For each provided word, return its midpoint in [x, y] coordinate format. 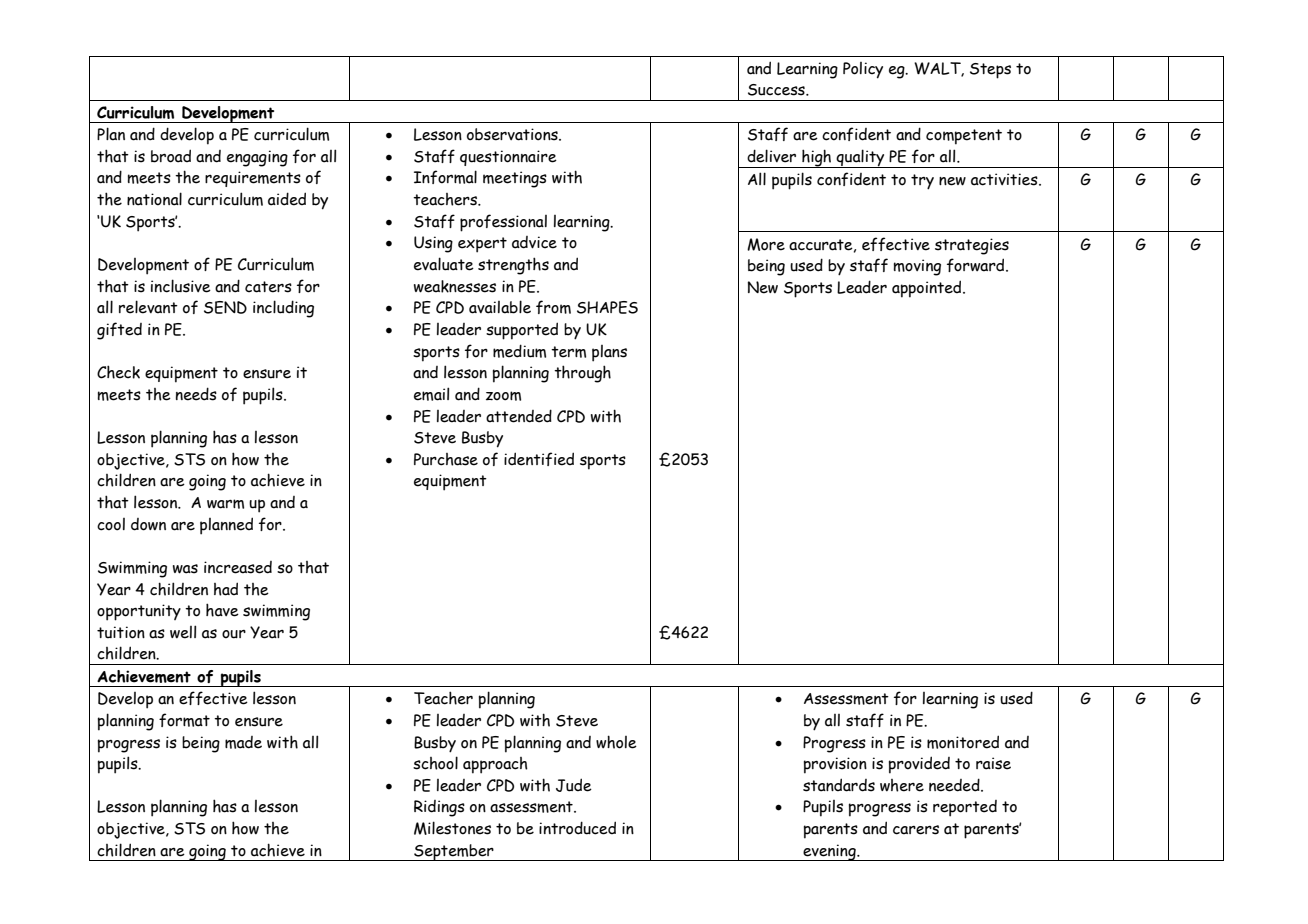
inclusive [181, 286]
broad [171, 156]
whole [616, 742]
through [582, 374]
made [243, 742]
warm [225, 504]
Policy [863, 70]
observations [513, 134]
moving [917, 267]
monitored [963, 742]
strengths [513, 266]
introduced [577, 828]
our [234, 634]
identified [539, 459]
